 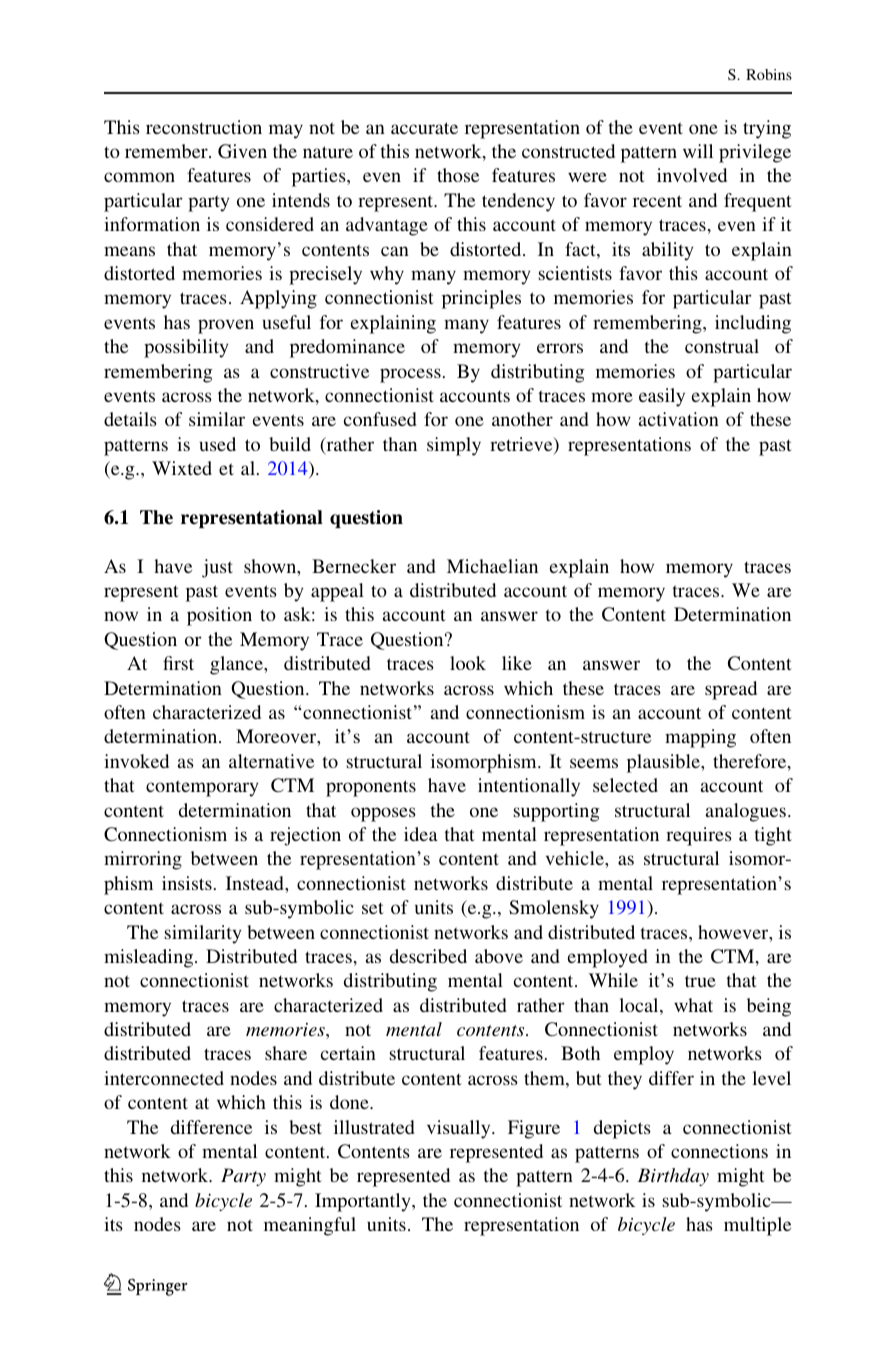 I want to click on spread, so click(x=731, y=690).
